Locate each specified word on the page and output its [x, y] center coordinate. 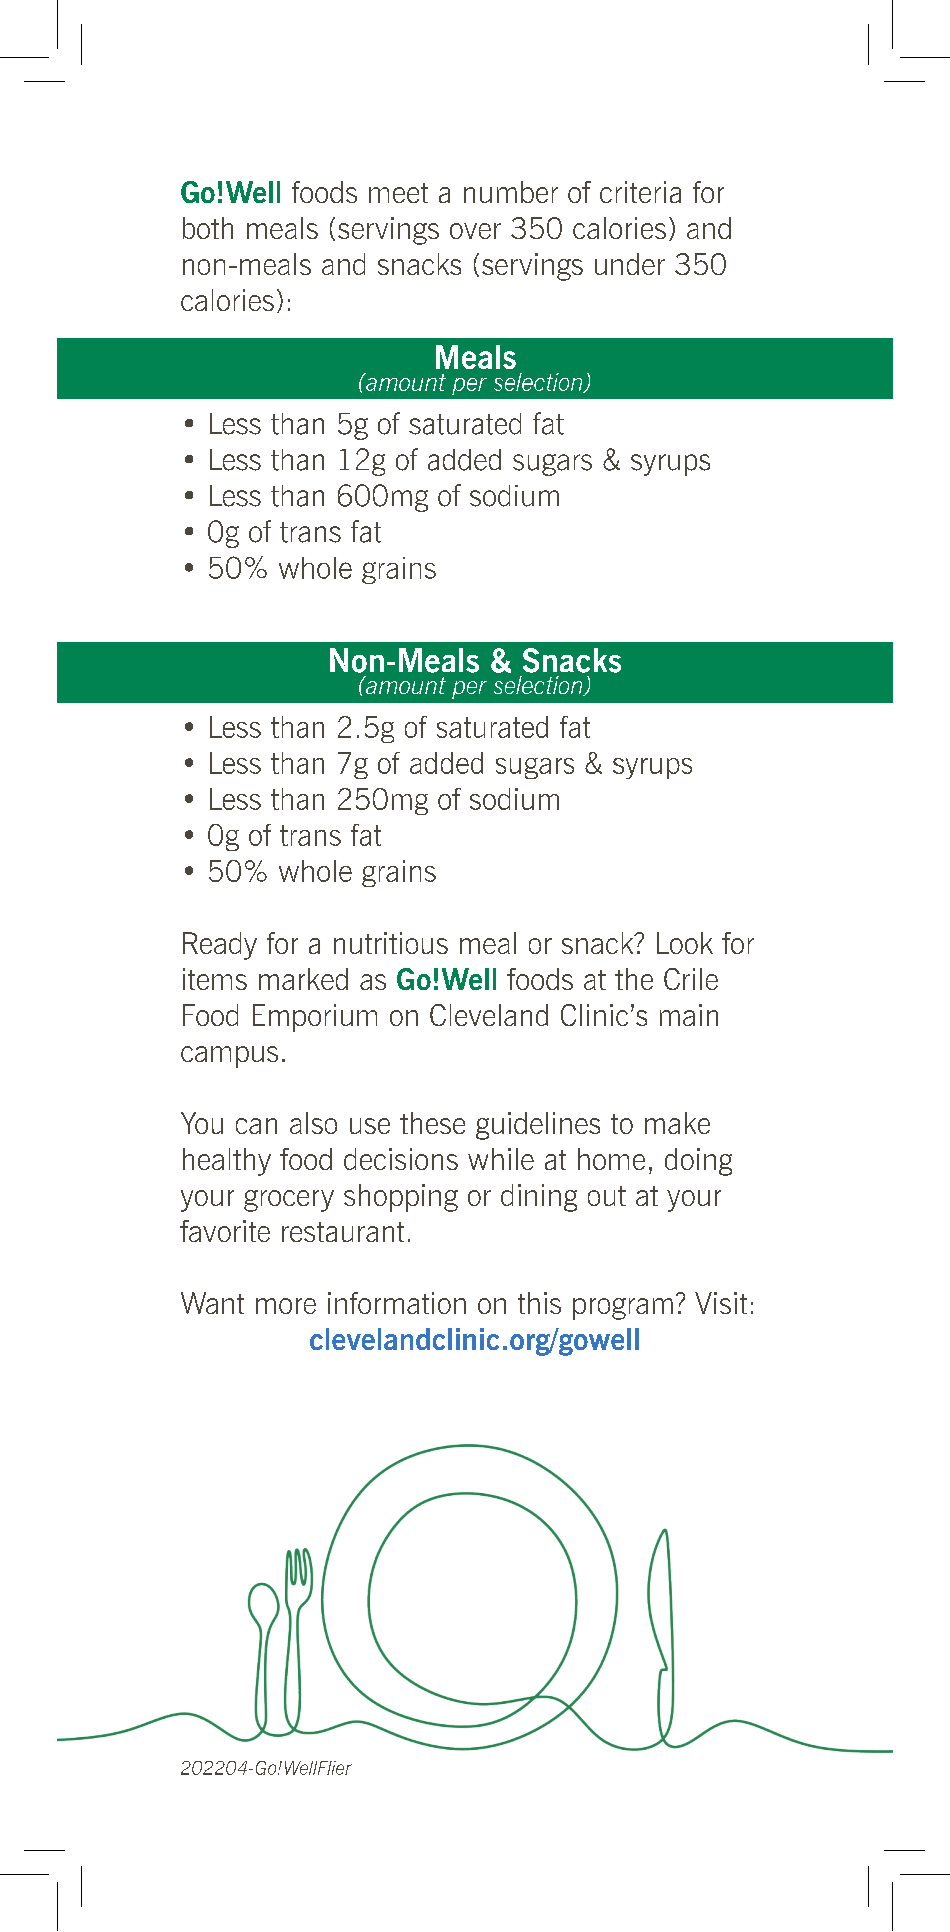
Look [685, 943]
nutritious [391, 943]
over [475, 231]
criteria [640, 192]
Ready [220, 946]
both [208, 228]
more [286, 1306]
